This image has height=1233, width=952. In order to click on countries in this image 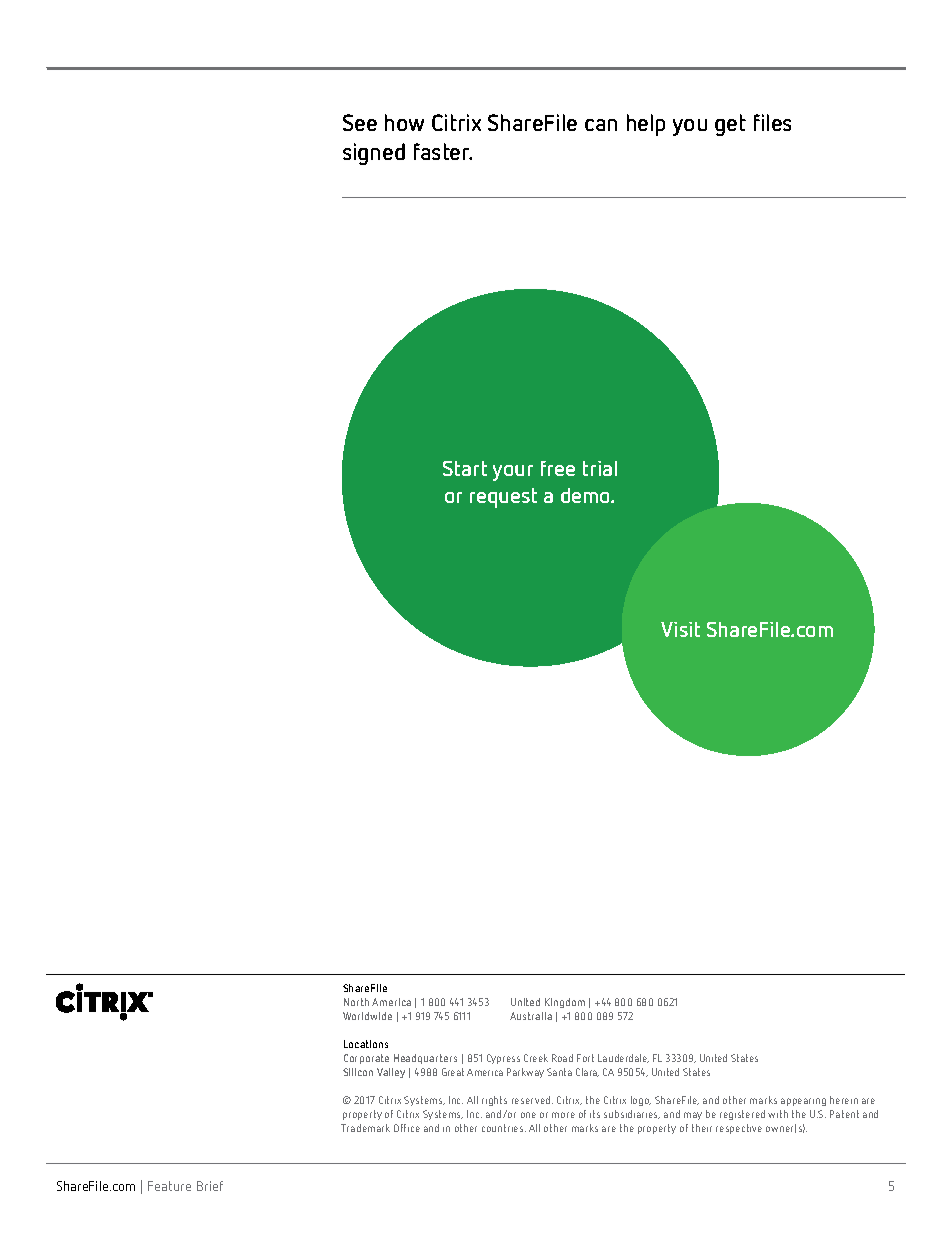, I will do `click(504, 1128)`.
